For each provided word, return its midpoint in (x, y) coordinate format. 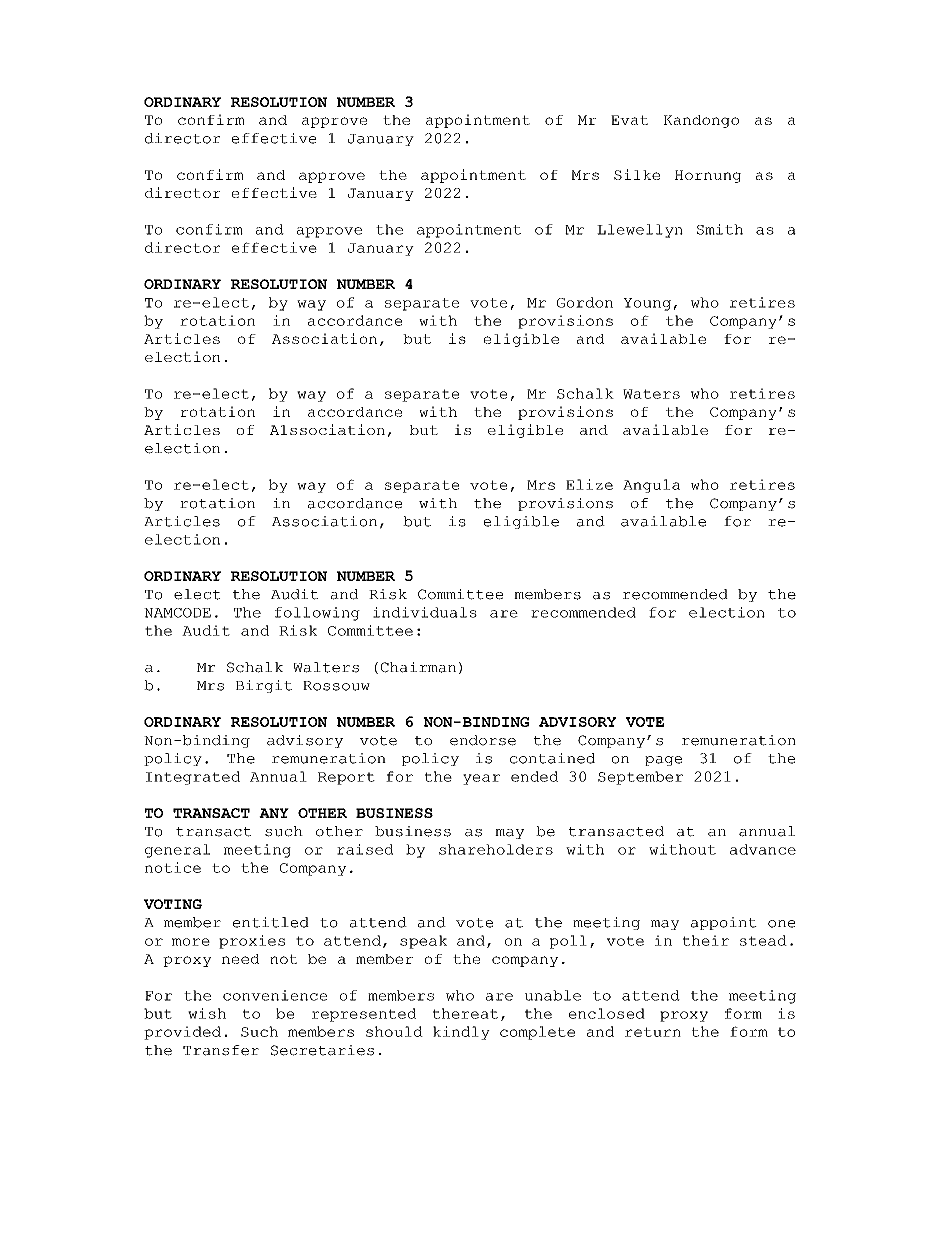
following (317, 614)
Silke (637, 174)
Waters (651, 394)
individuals (425, 612)
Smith (720, 229)
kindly (461, 1033)
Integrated (193, 778)
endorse (483, 740)
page (663, 761)
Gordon (585, 302)
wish (207, 1013)
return (653, 1032)
